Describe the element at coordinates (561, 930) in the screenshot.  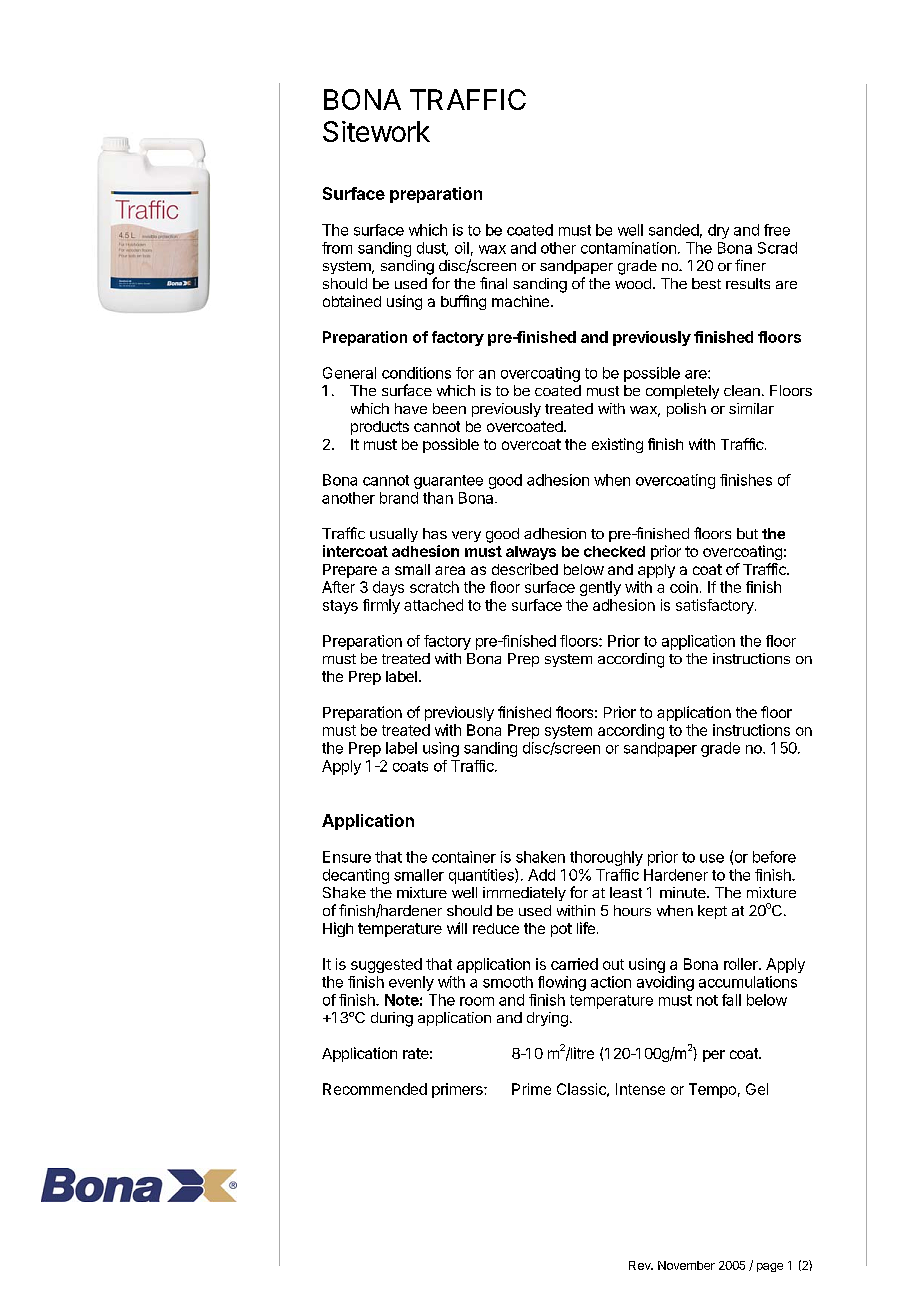
I see `pot` at that location.
